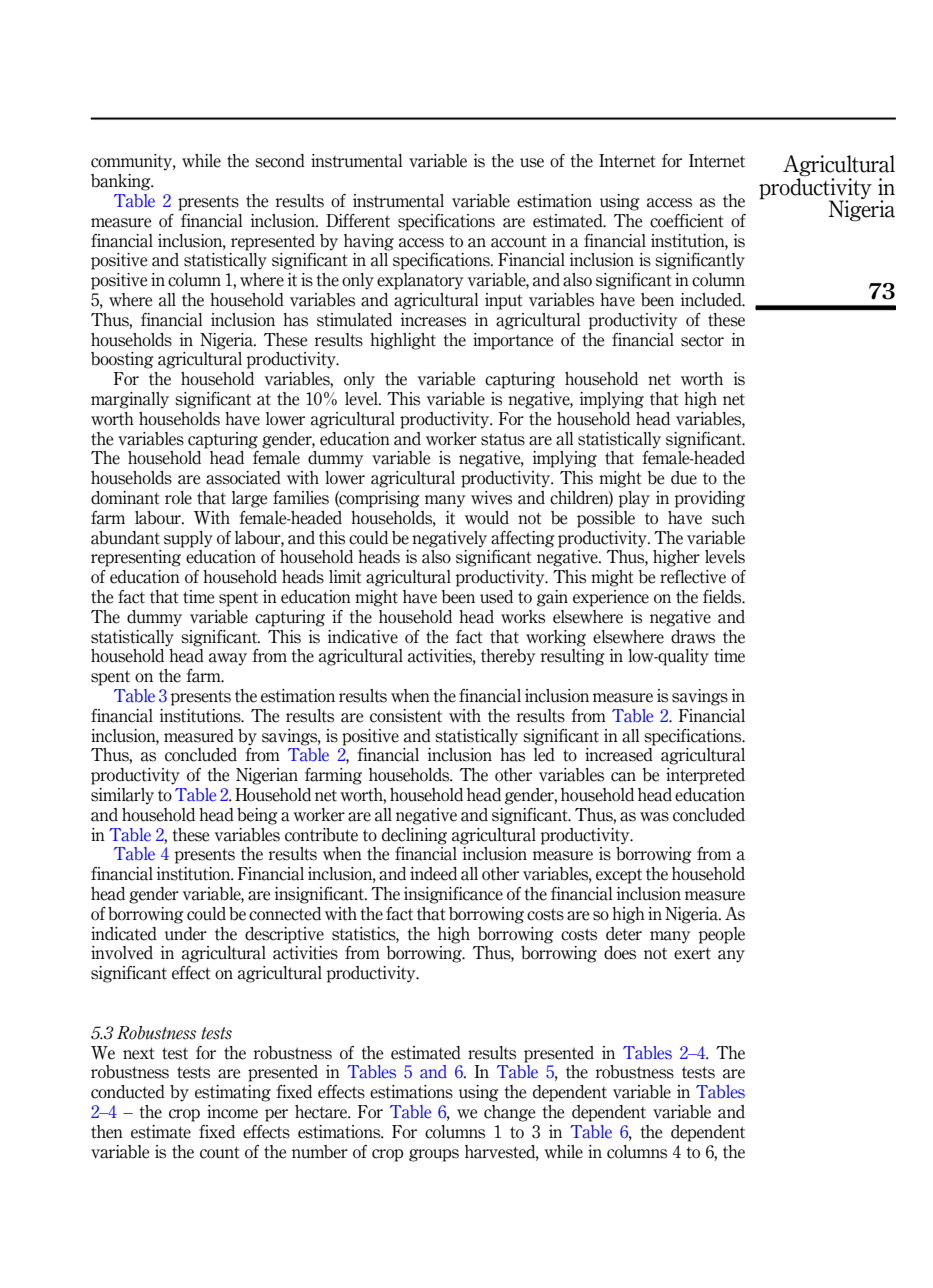 Image resolution: width=933 pixels, height=1288 pixels. Describe the element at coordinates (686, 221) in the screenshot. I see `coefficient` at that location.
